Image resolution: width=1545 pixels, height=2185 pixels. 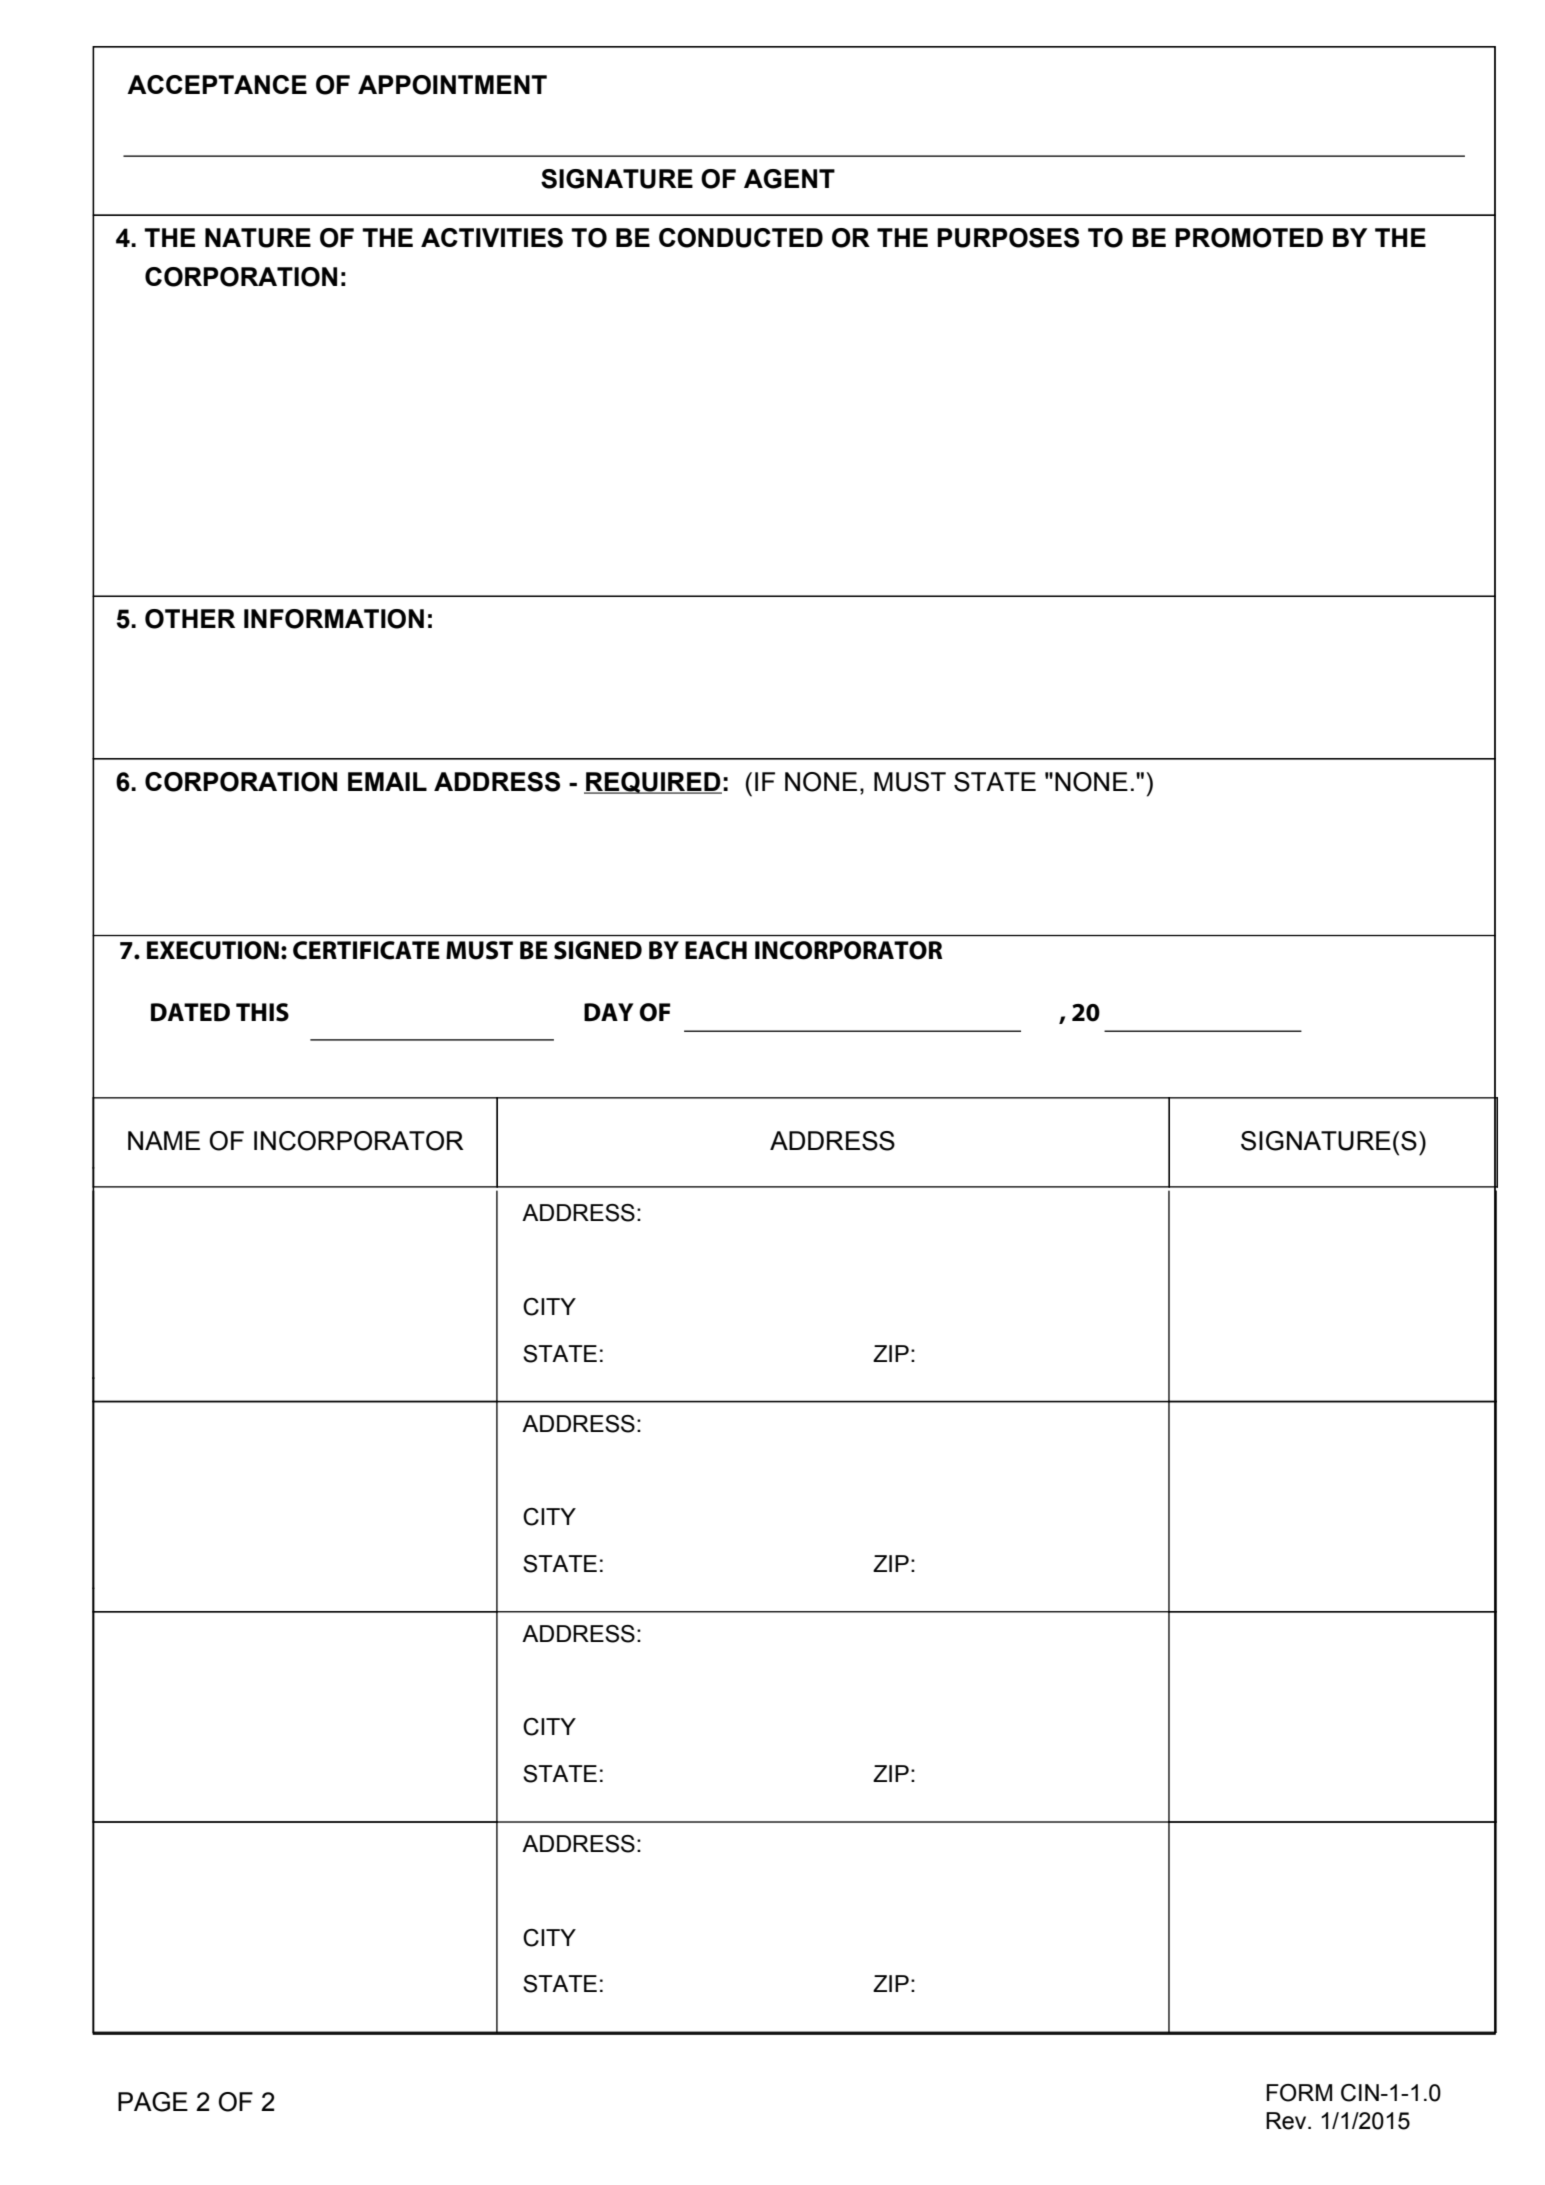 What do you see at coordinates (1249, 238) in the screenshot?
I see `PROMOTED` at bounding box center [1249, 238].
